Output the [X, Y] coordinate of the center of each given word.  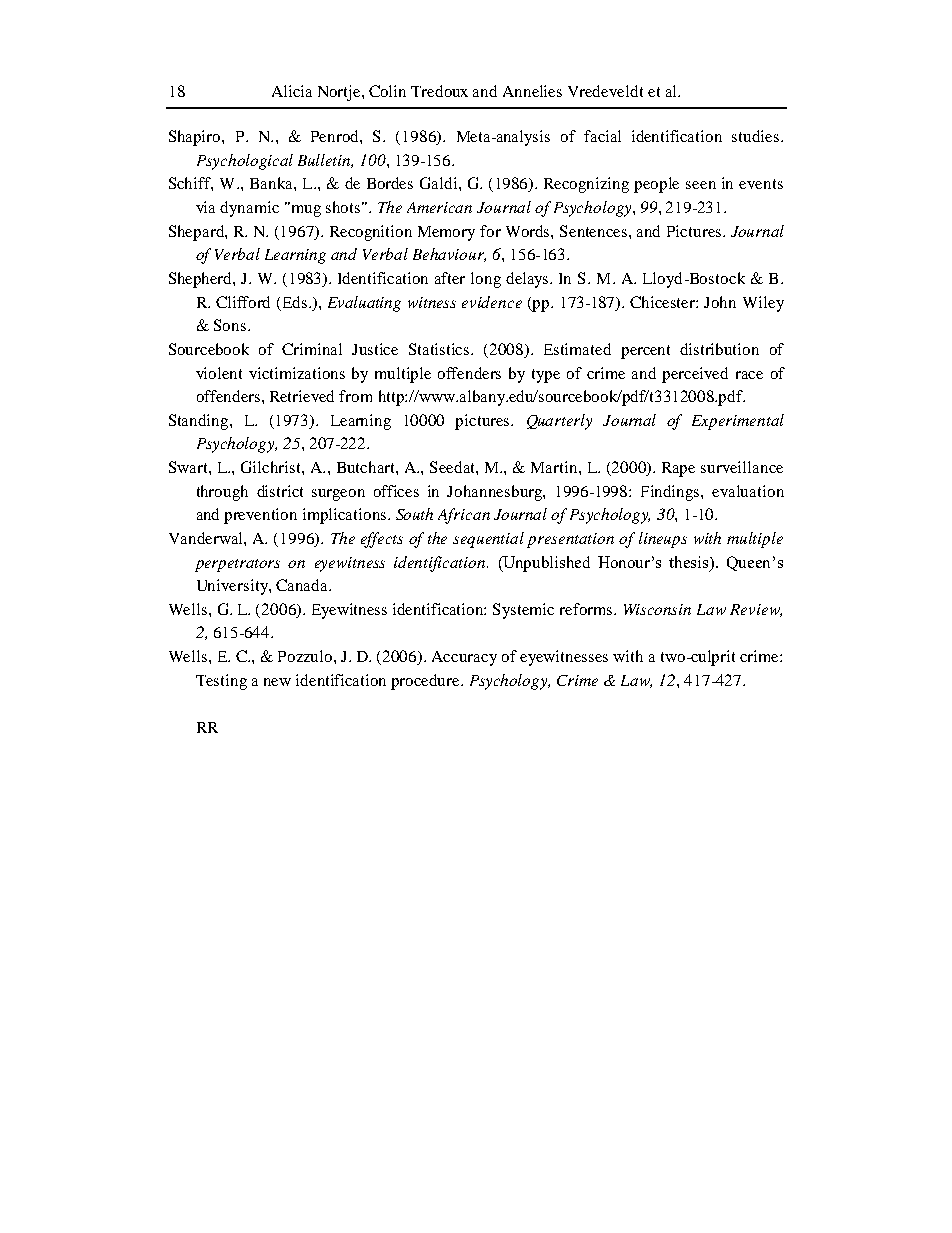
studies [755, 136]
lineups [663, 540]
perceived [695, 375]
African [464, 516]
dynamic [249, 209]
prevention [260, 516]
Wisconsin [657, 609]
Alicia [292, 91]
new [277, 682]
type [546, 376]
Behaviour [449, 255]
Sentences [595, 231]
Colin [387, 91]
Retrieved [302, 396]
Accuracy [464, 658]
